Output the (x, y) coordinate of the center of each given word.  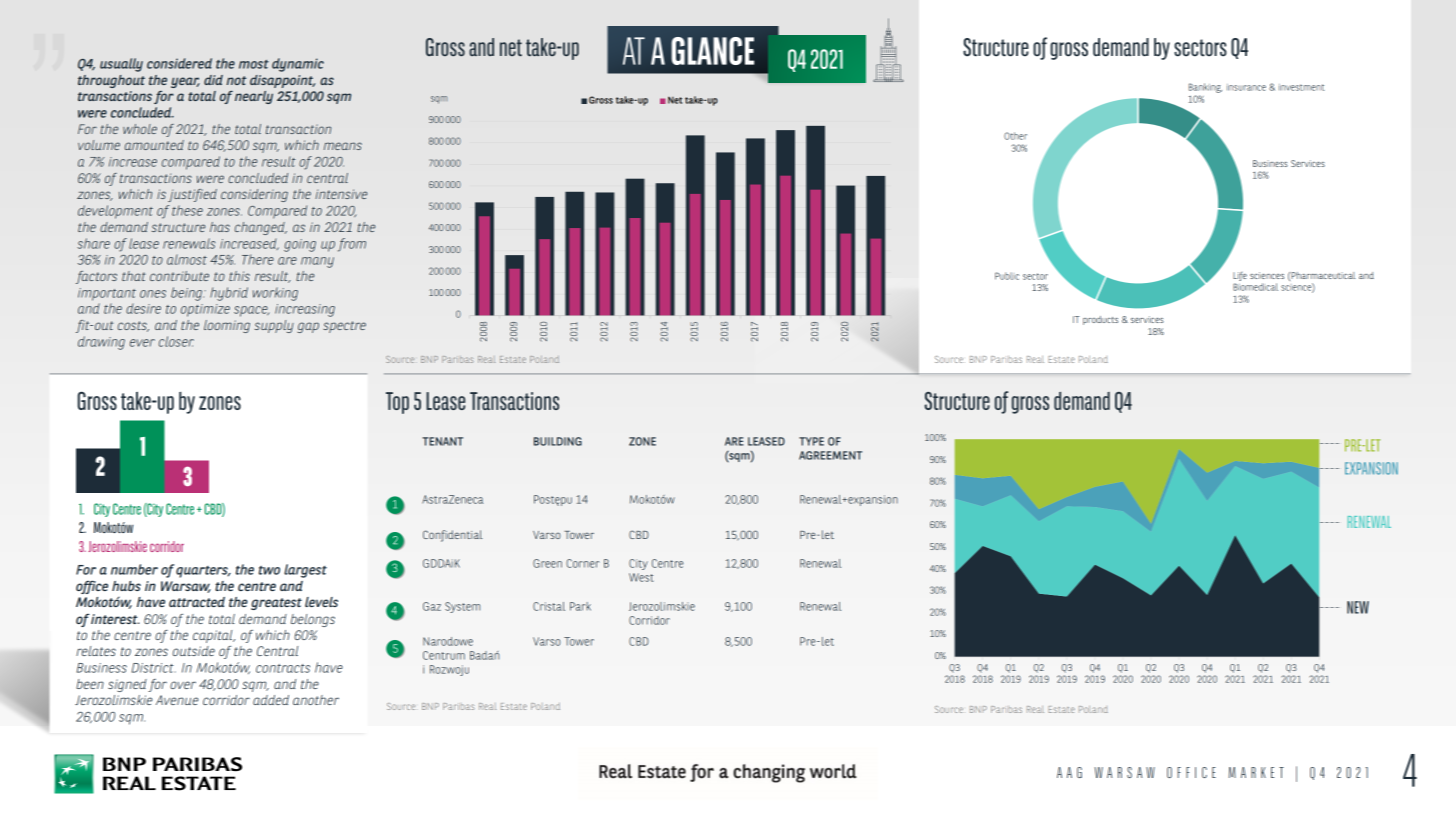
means (343, 146)
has (220, 227)
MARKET (1256, 772)
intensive (341, 194)
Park (580, 606)
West (641, 577)
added (271, 700)
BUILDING (558, 441)
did (213, 80)
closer (176, 341)
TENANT (442, 441)
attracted (197, 602)
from (352, 245)
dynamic (298, 65)
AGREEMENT (830, 455)
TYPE (811, 441)
